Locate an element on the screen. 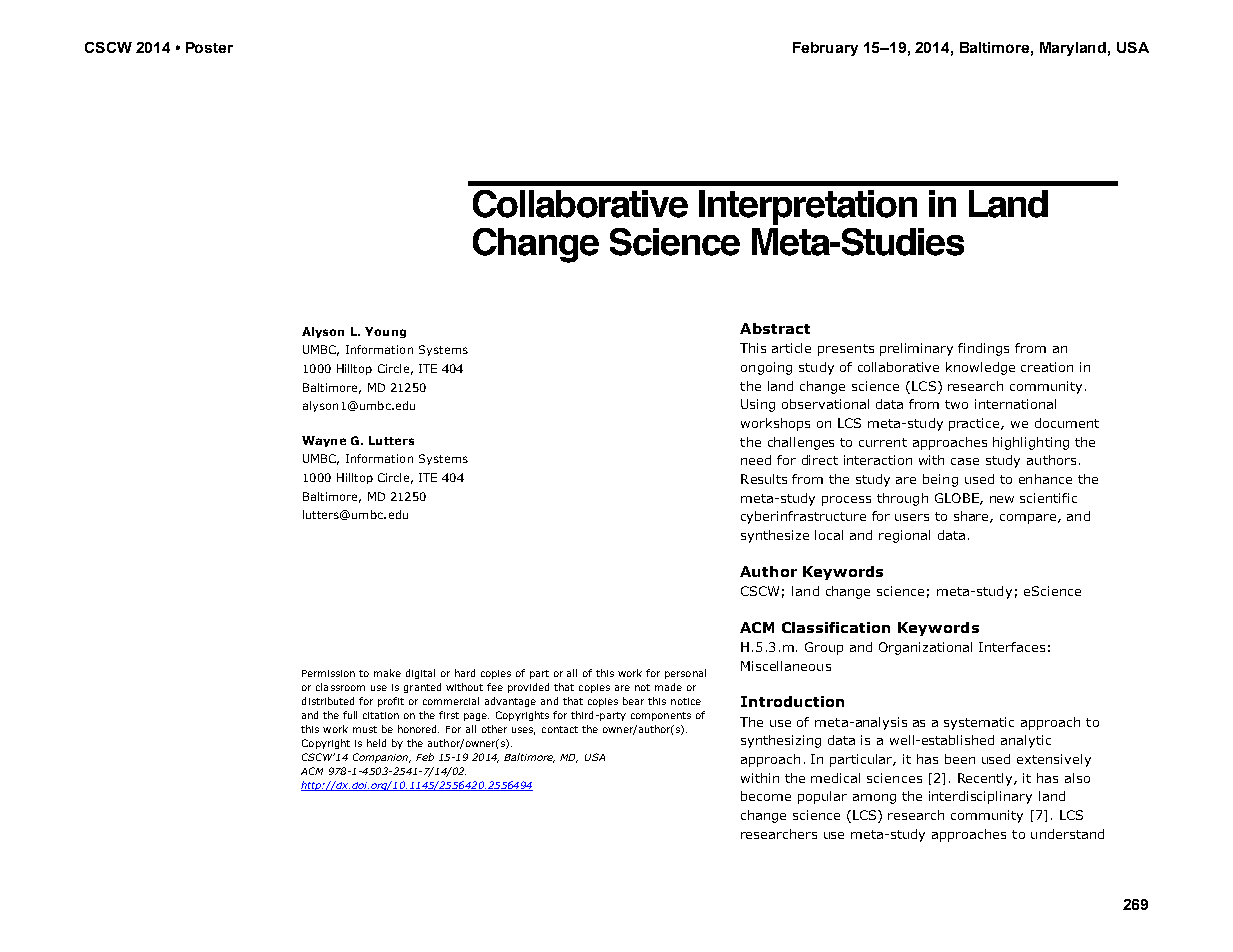  Poster is located at coordinates (209, 47).
